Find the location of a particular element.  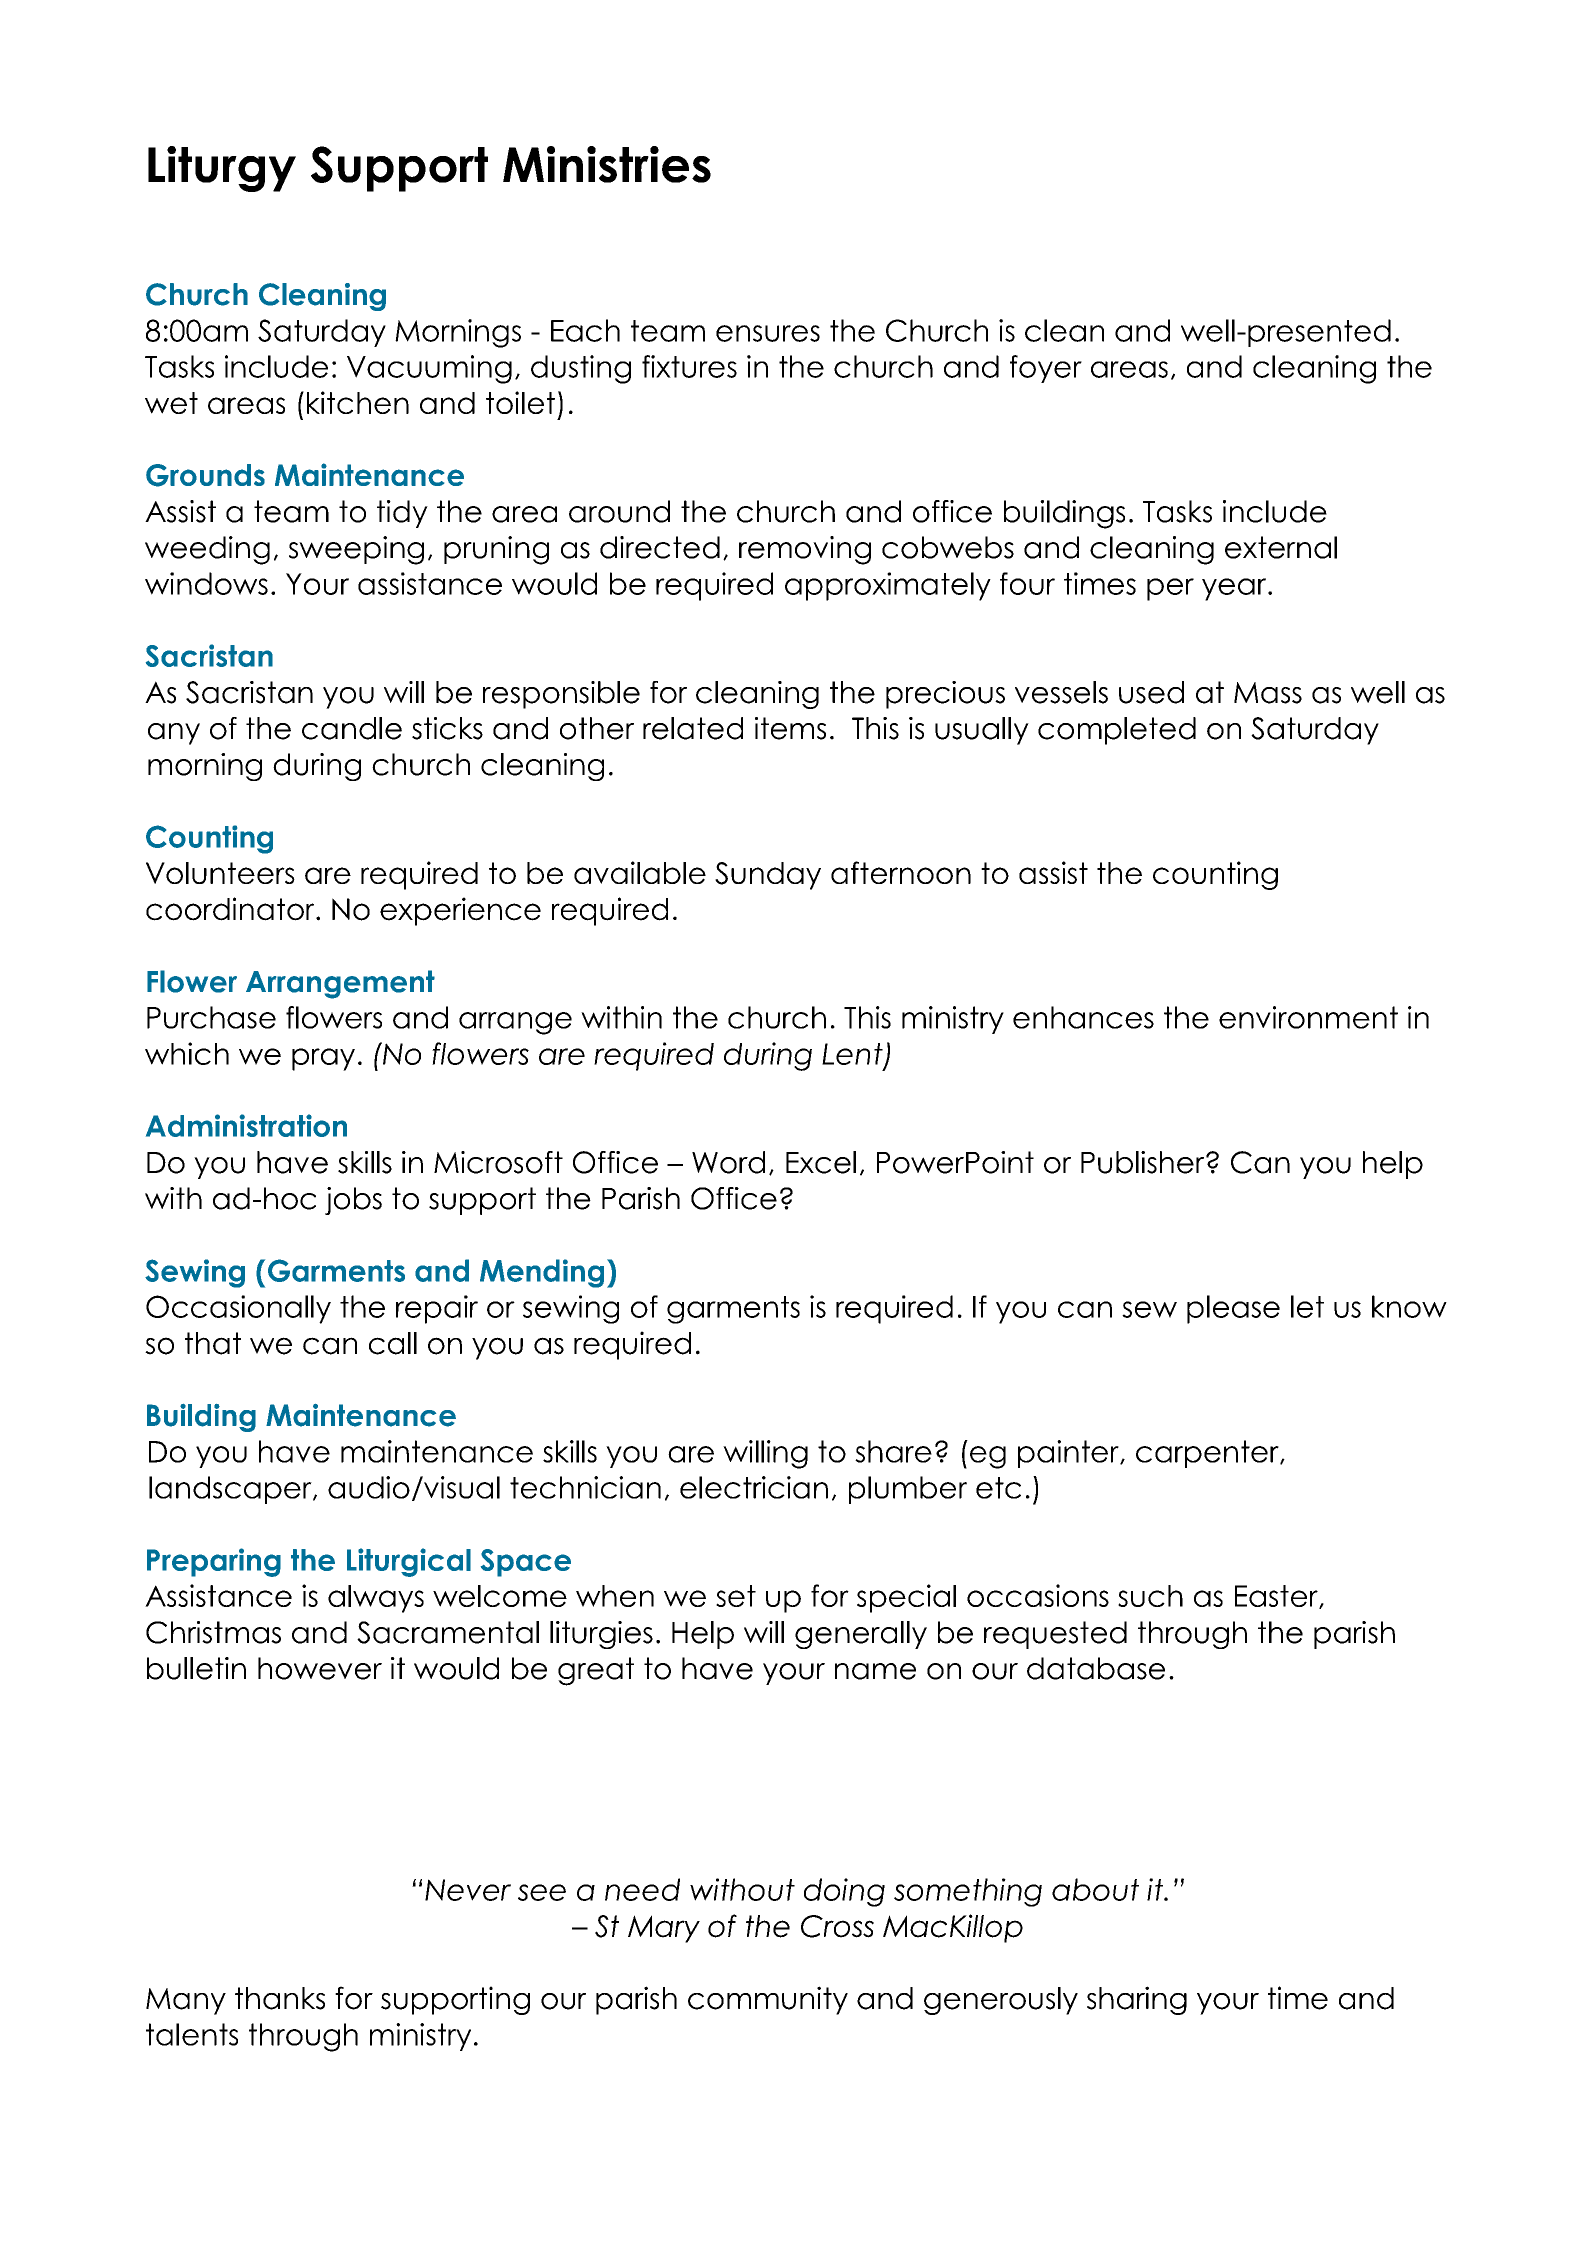

Liturgy is located at coordinates (222, 169).
